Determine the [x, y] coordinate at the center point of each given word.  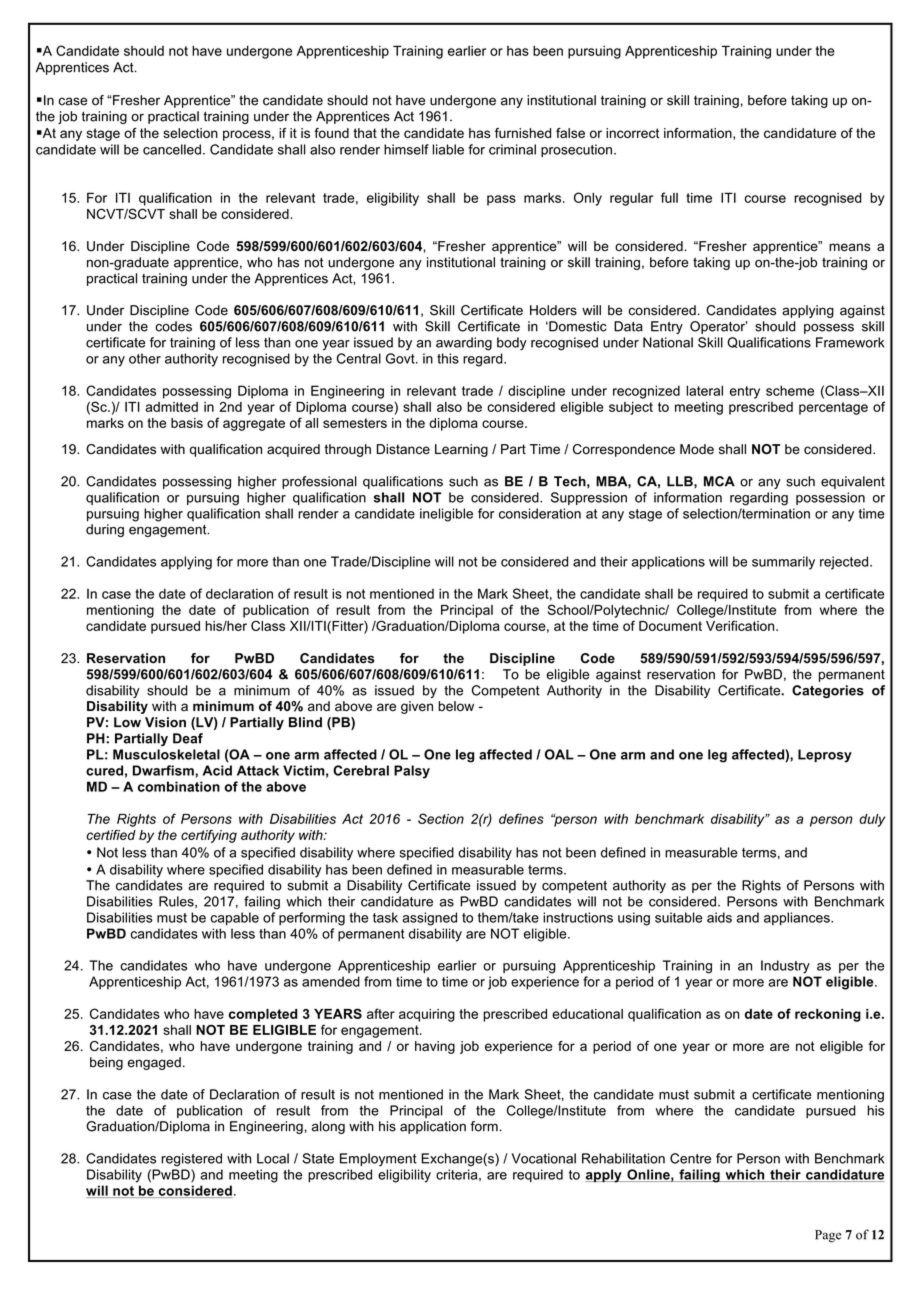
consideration [540, 513]
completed [263, 1015]
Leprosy [825, 756]
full [669, 197]
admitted [171, 407]
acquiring [427, 1015]
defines [521, 818]
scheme [790, 390]
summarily [783, 563]
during [105, 530]
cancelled [172, 149]
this [448, 358]
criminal [512, 149]
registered [191, 1160]
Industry [785, 967]
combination [179, 786]
